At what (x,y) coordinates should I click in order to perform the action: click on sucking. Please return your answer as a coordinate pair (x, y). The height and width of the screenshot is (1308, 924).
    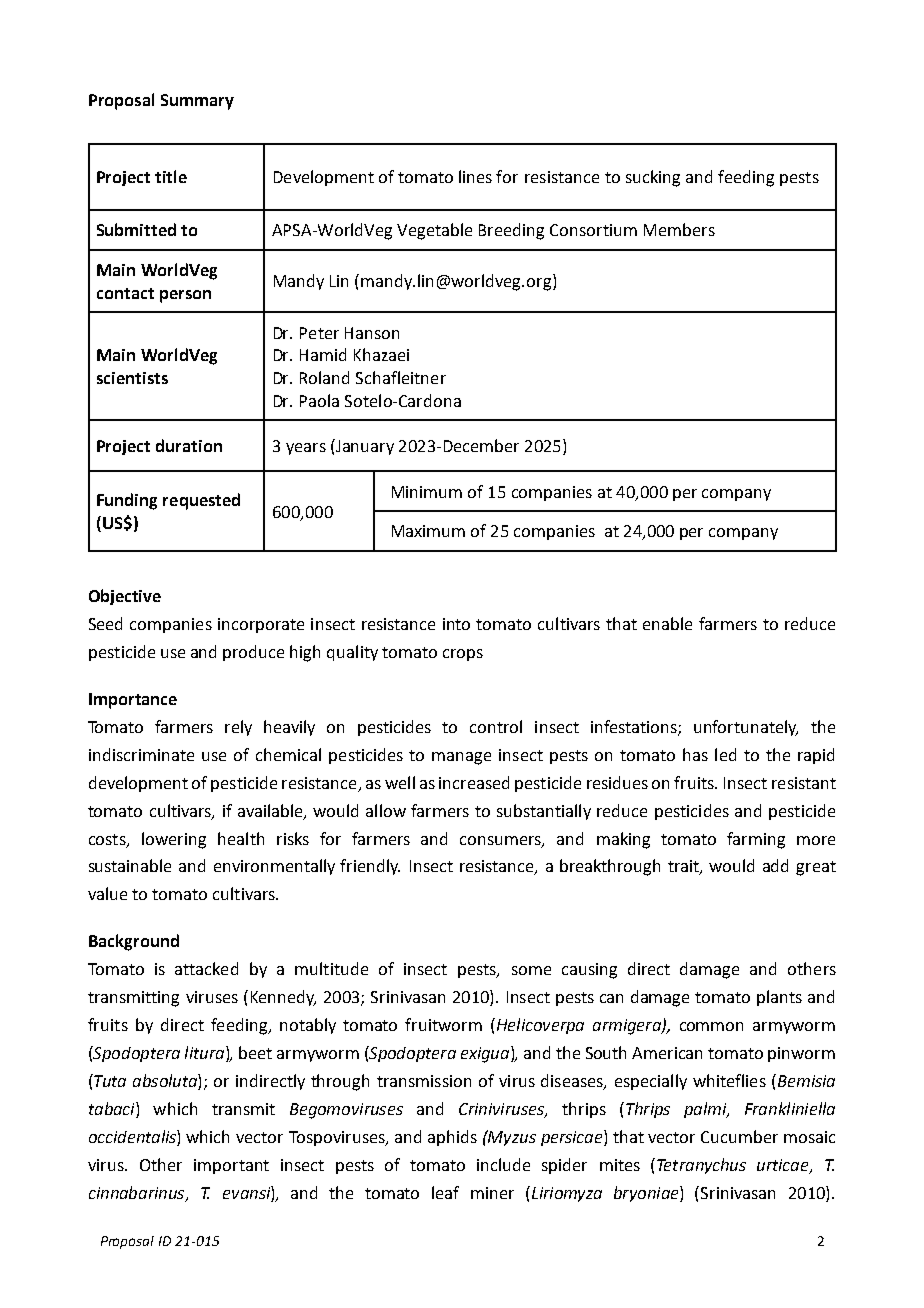
    Looking at the image, I should click on (653, 178).
